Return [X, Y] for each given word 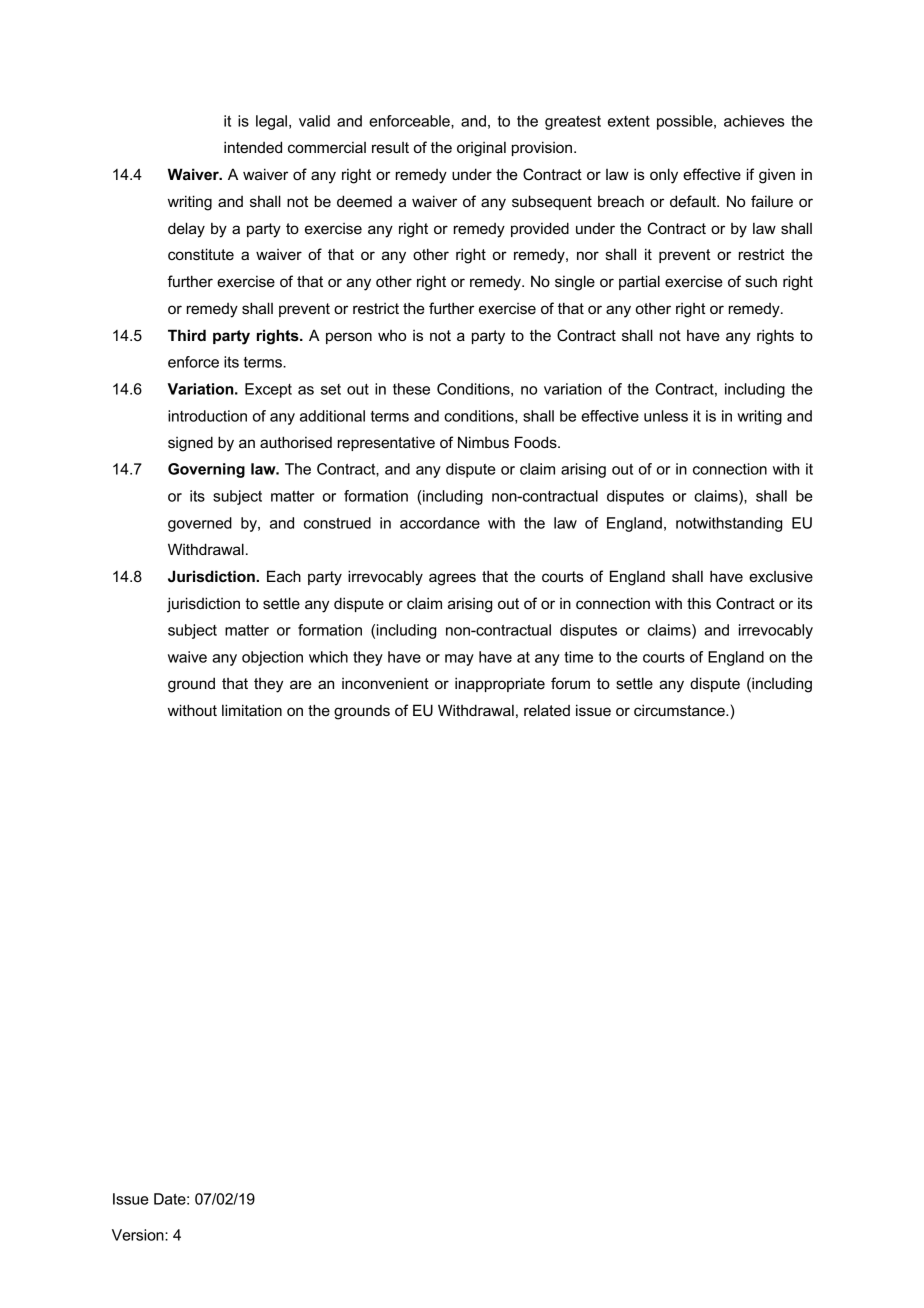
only [664, 176]
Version [139, 1235]
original [481, 149]
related [547, 710]
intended [253, 147]
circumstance [680, 710]
